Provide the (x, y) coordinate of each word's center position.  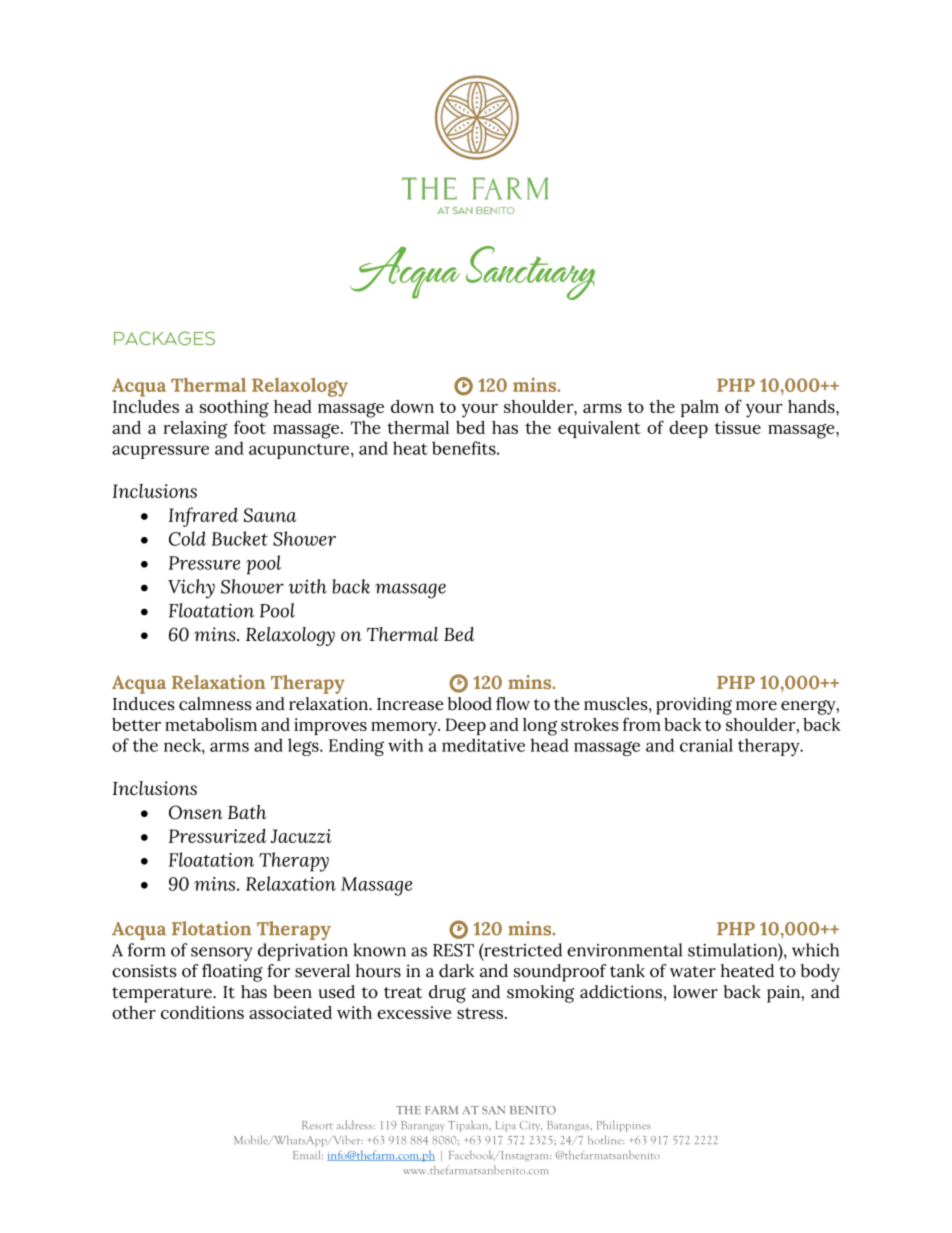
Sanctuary (530, 273)
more (756, 706)
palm (700, 408)
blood (470, 704)
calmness (215, 704)
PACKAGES (164, 338)
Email (308, 1154)
